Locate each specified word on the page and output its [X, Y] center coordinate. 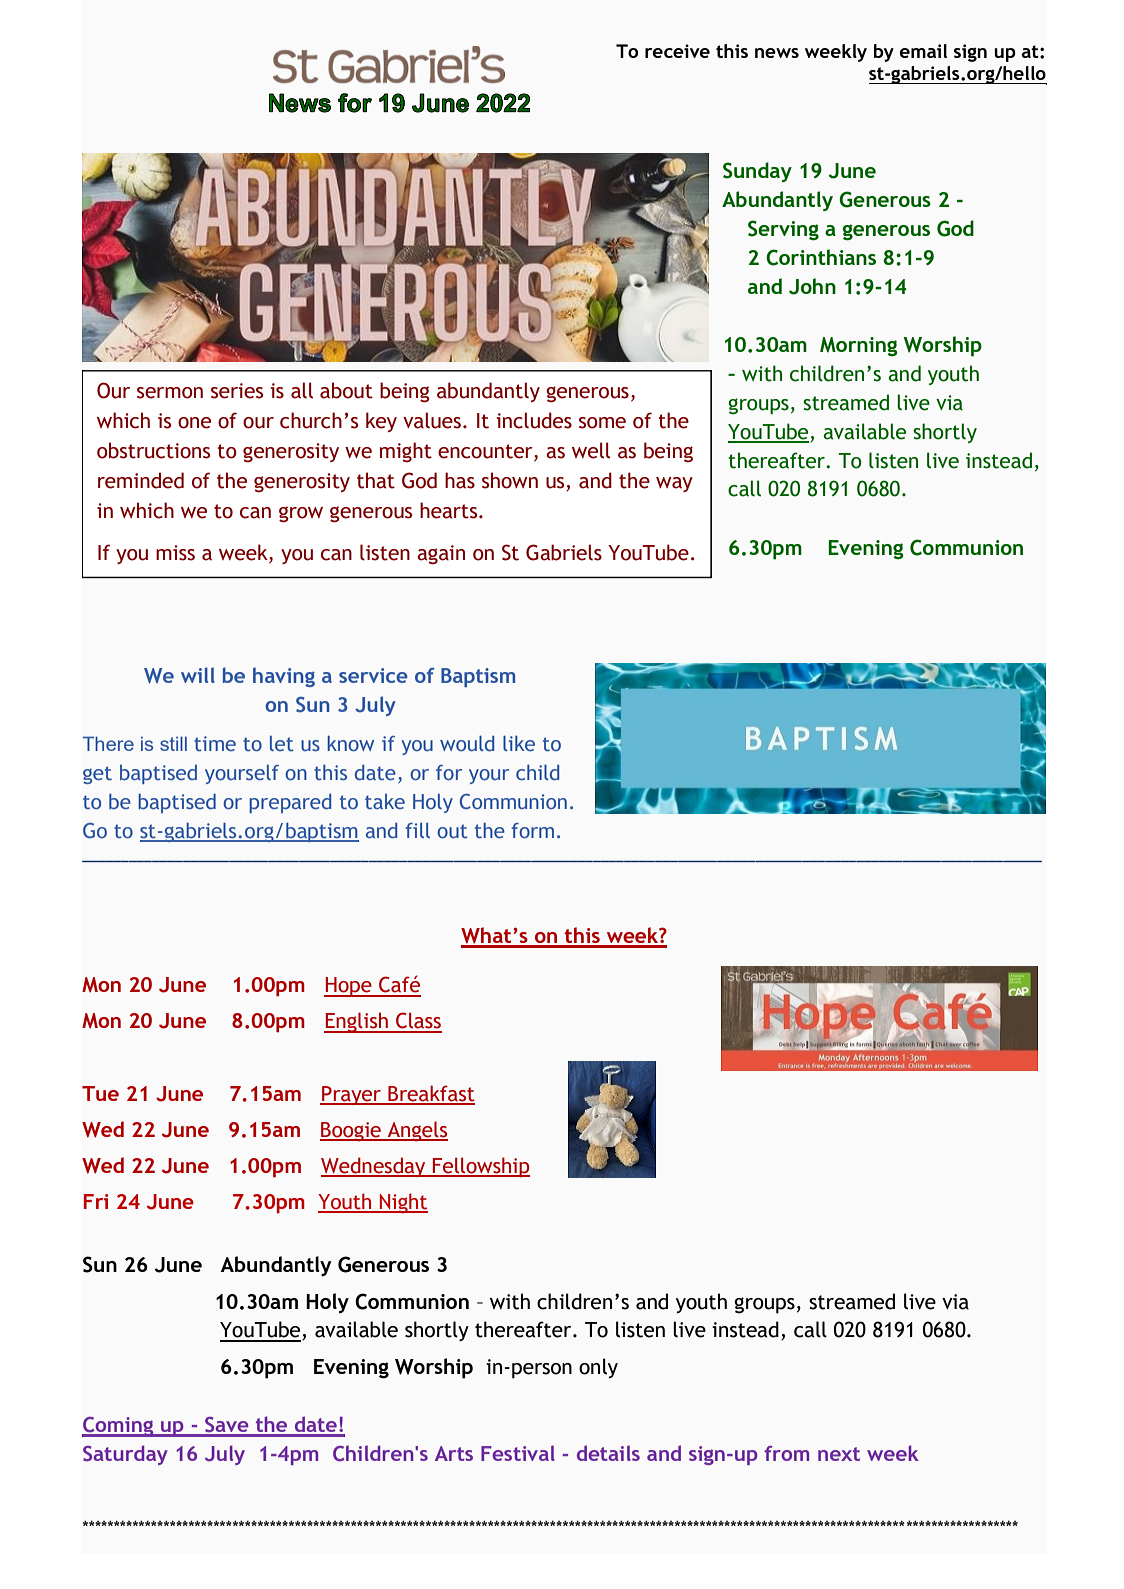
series [237, 391]
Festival [518, 1453]
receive [677, 51]
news [777, 53]
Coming [119, 1427]
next [839, 1454]
